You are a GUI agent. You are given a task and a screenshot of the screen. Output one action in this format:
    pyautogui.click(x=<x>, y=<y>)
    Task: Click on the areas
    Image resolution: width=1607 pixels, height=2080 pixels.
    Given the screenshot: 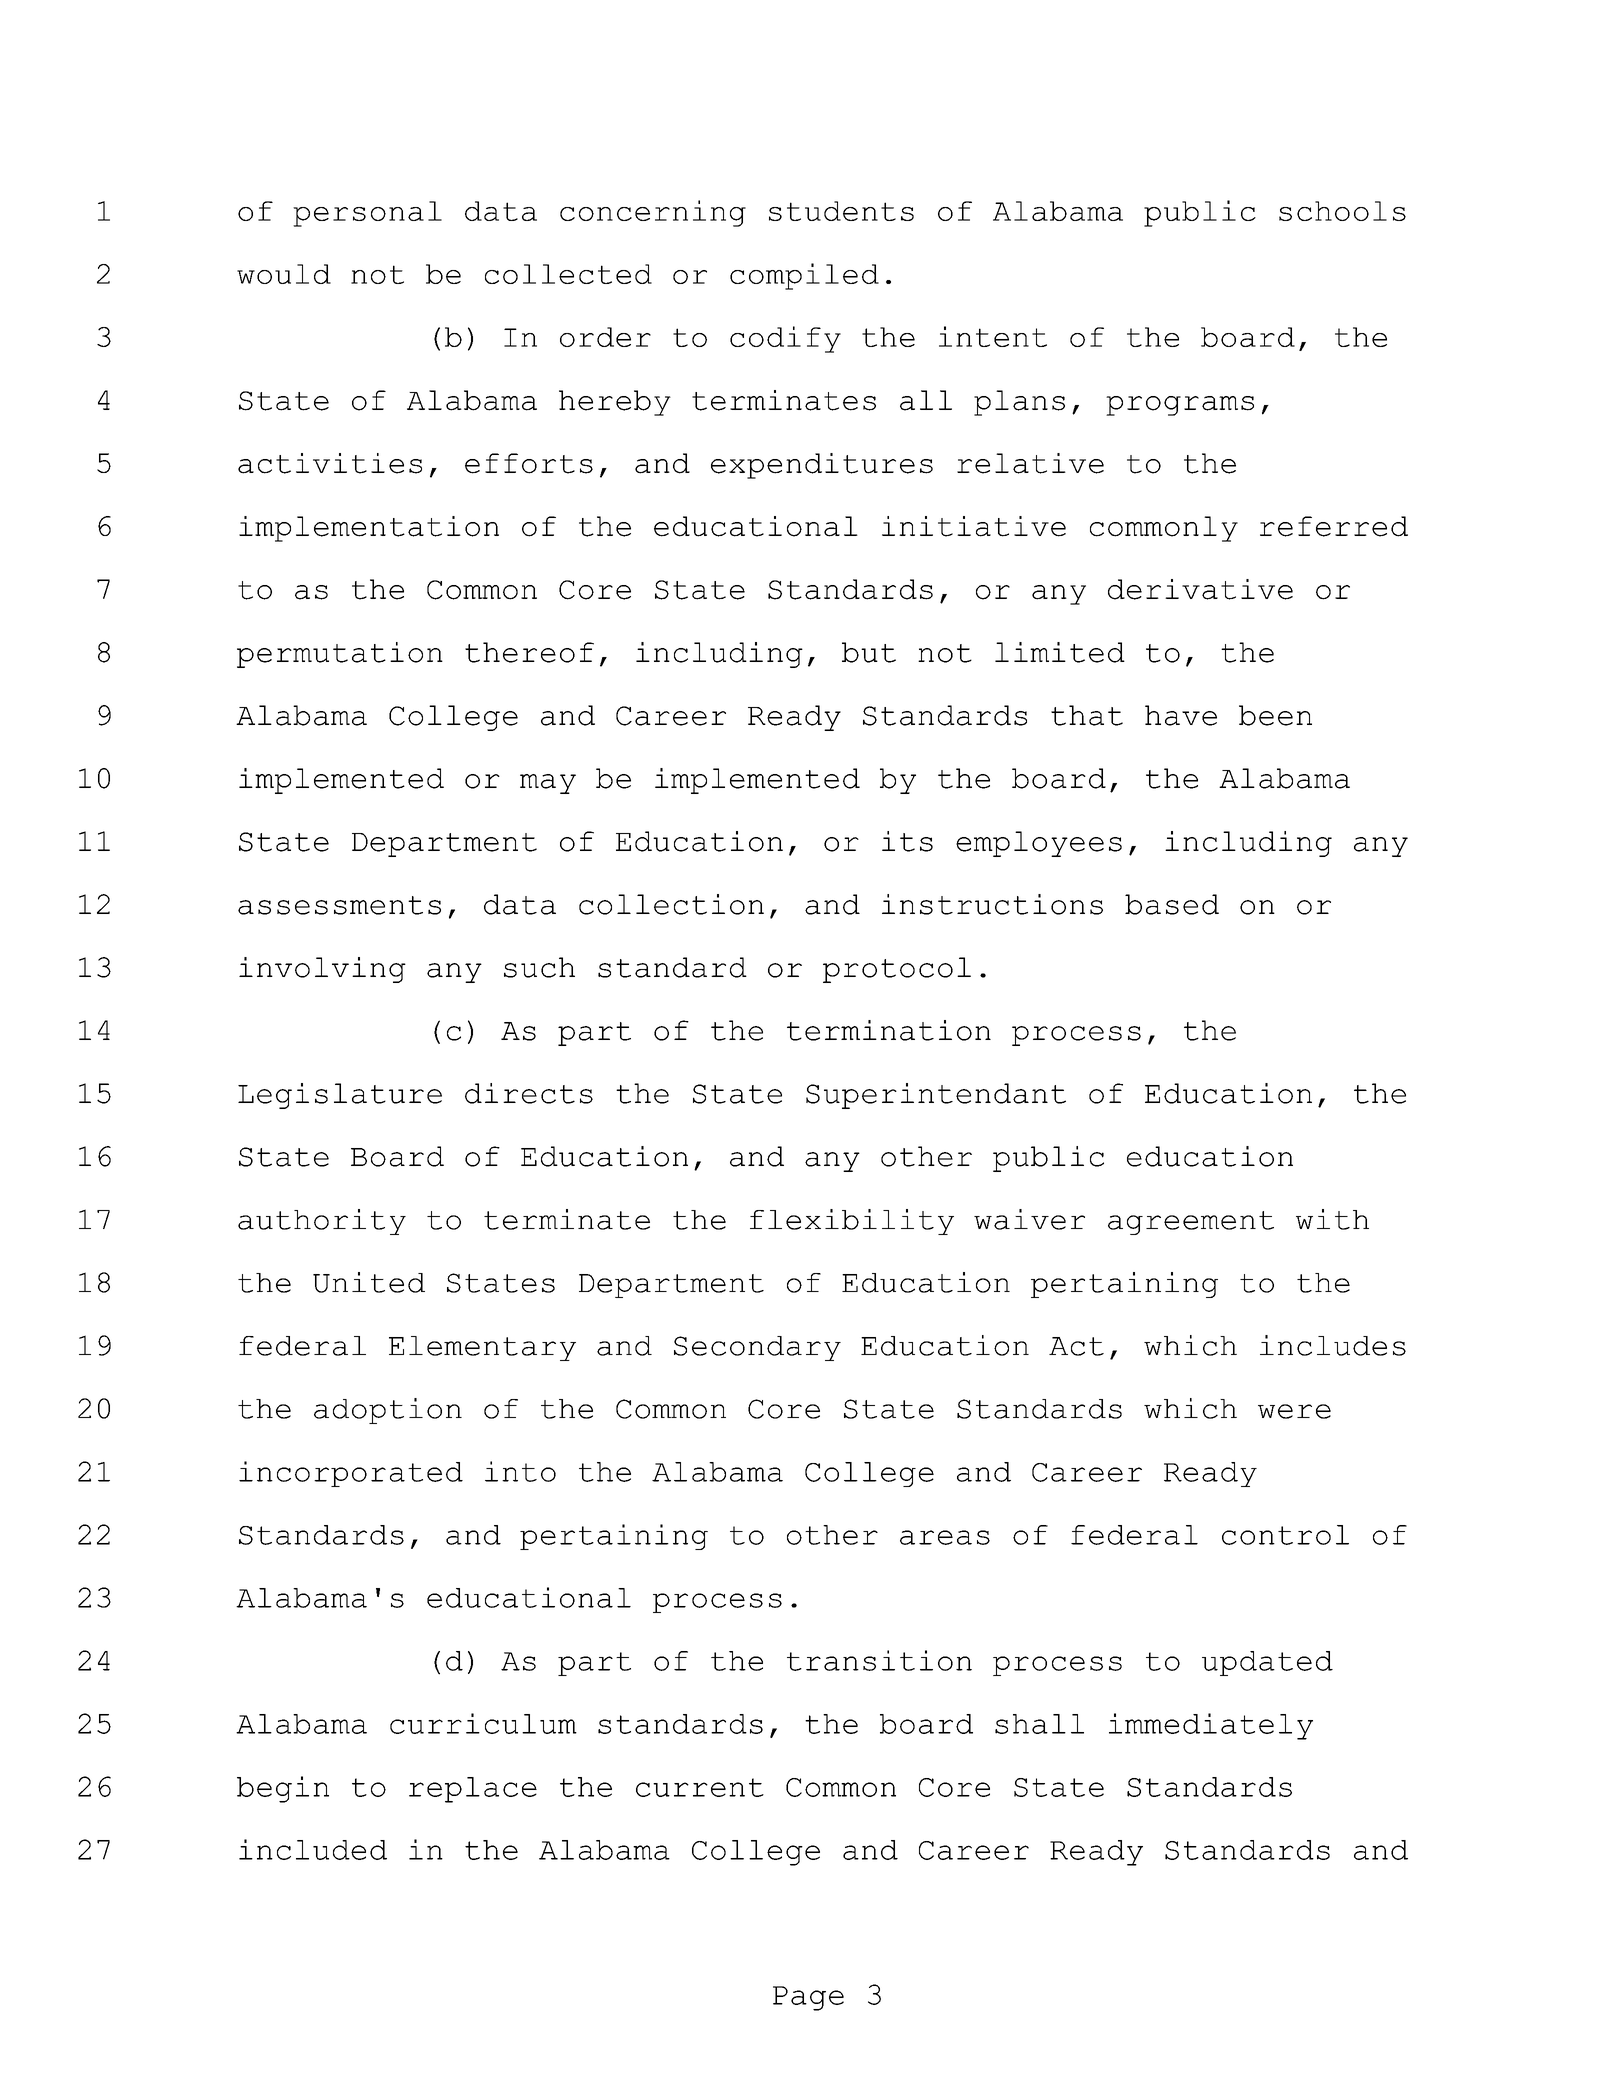 What is the action you would take?
    pyautogui.click(x=945, y=1537)
